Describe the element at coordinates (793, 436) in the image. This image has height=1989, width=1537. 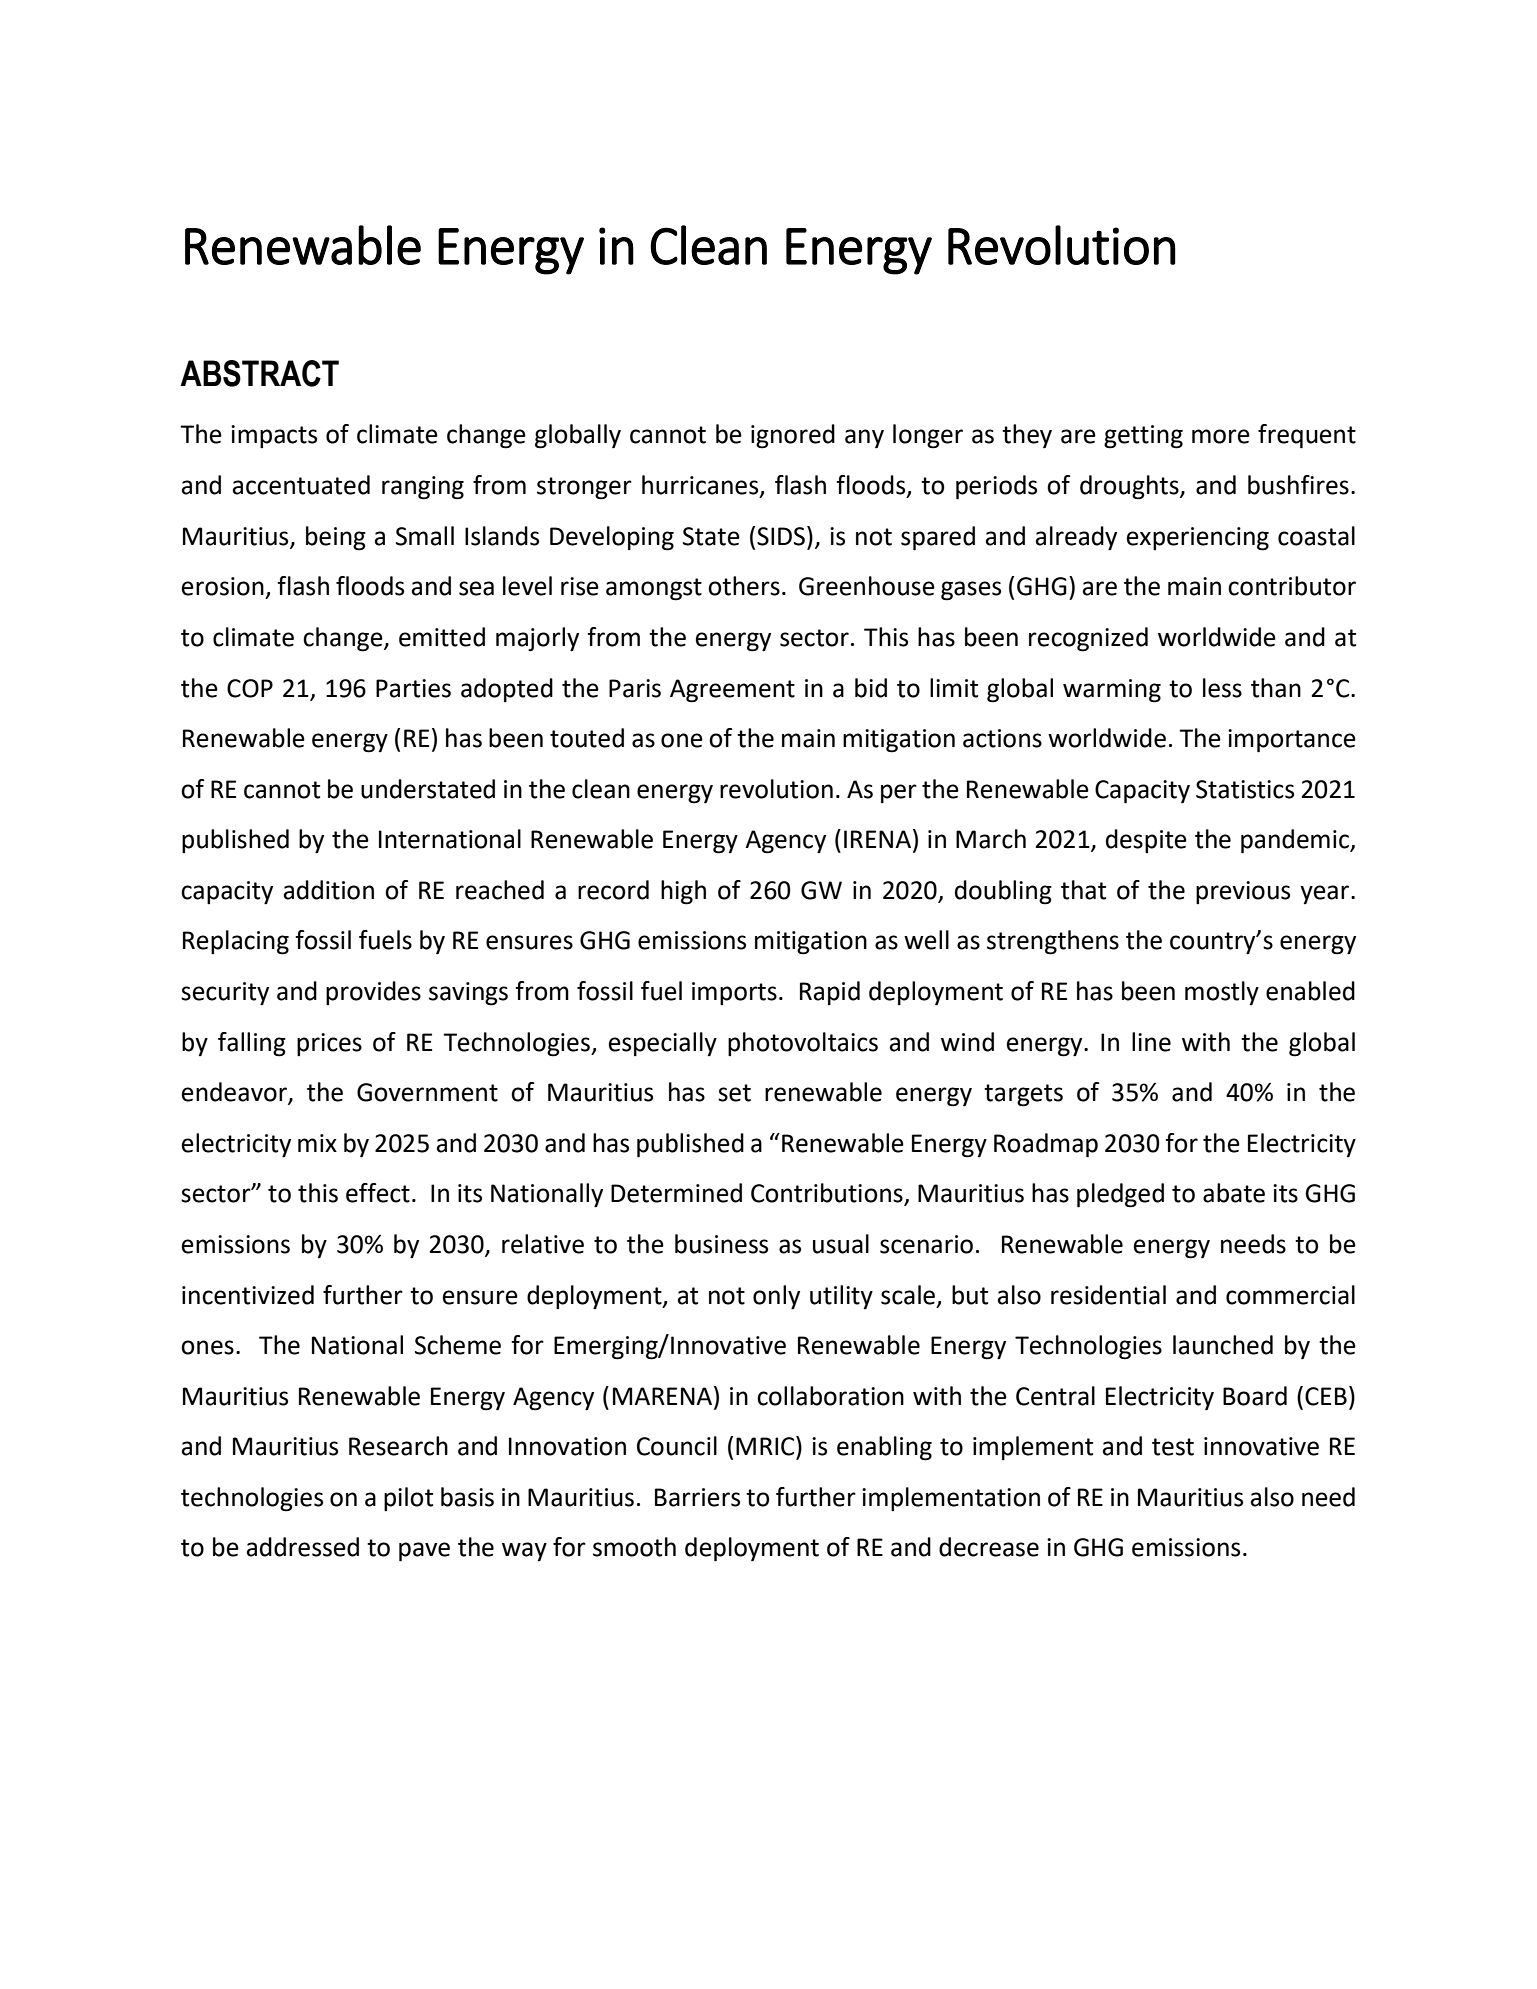
I see `ignored` at that location.
